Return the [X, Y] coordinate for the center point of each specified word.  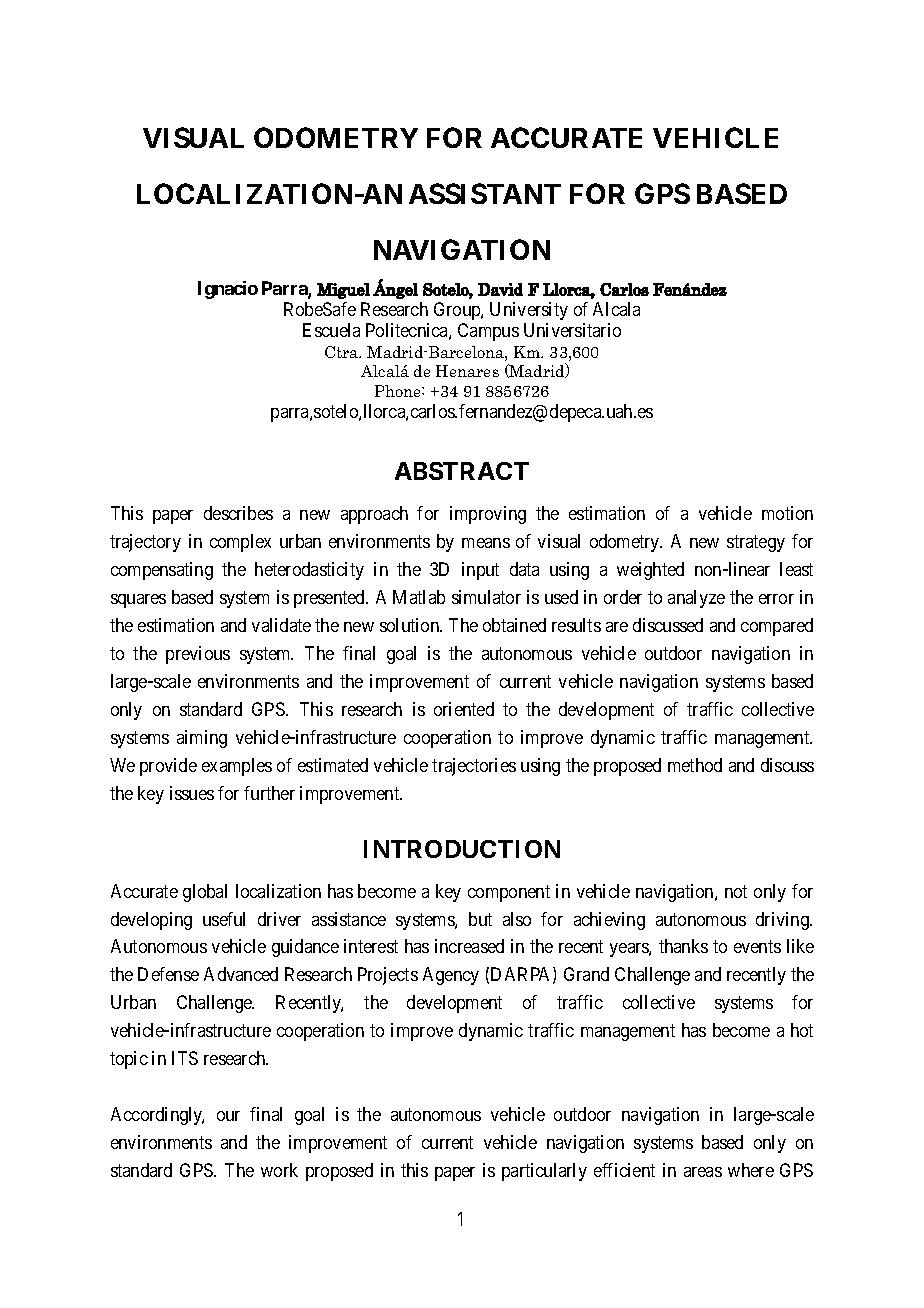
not [736, 891]
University [529, 311]
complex [240, 543]
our [228, 1116]
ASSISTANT [485, 193]
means [486, 543]
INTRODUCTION [462, 849]
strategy [756, 543]
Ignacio [228, 290]
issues [192, 793]
